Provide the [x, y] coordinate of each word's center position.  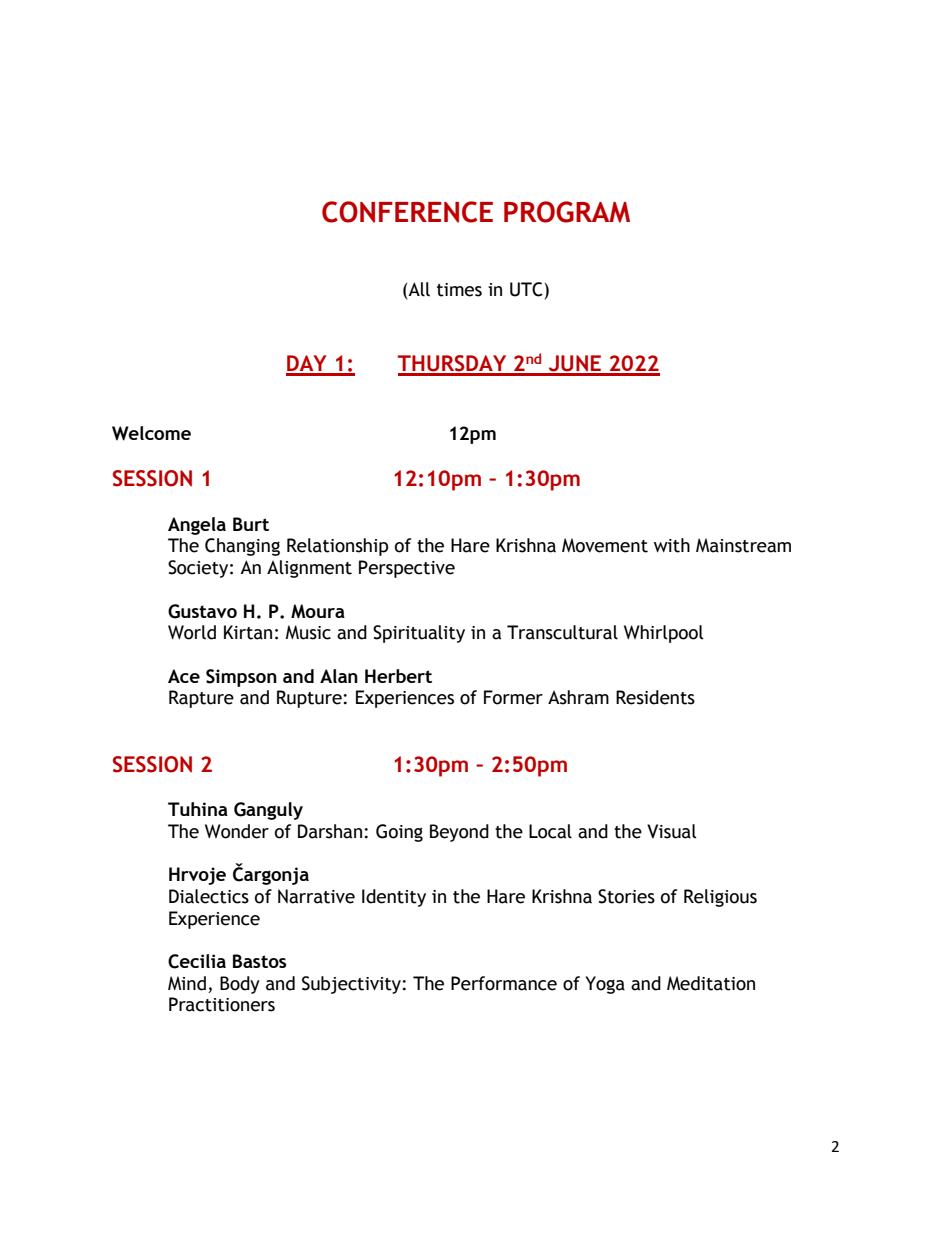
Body [240, 985]
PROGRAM [567, 212]
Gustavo [202, 611]
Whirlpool [664, 634]
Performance [504, 983]
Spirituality [419, 634]
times [459, 290]
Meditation [711, 983]
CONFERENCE [407, 212]
